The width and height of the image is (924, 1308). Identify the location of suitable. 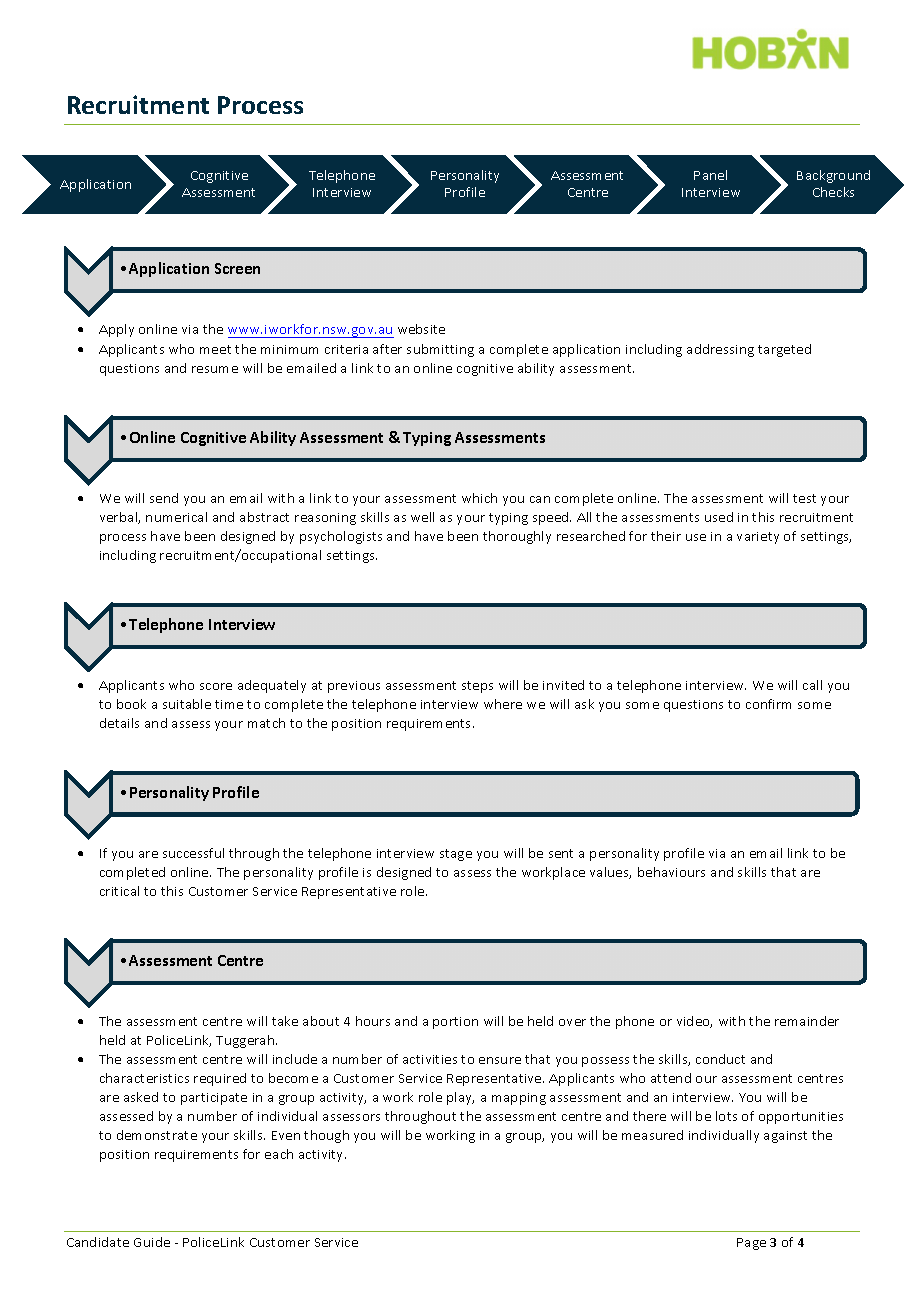
(187, 704).
